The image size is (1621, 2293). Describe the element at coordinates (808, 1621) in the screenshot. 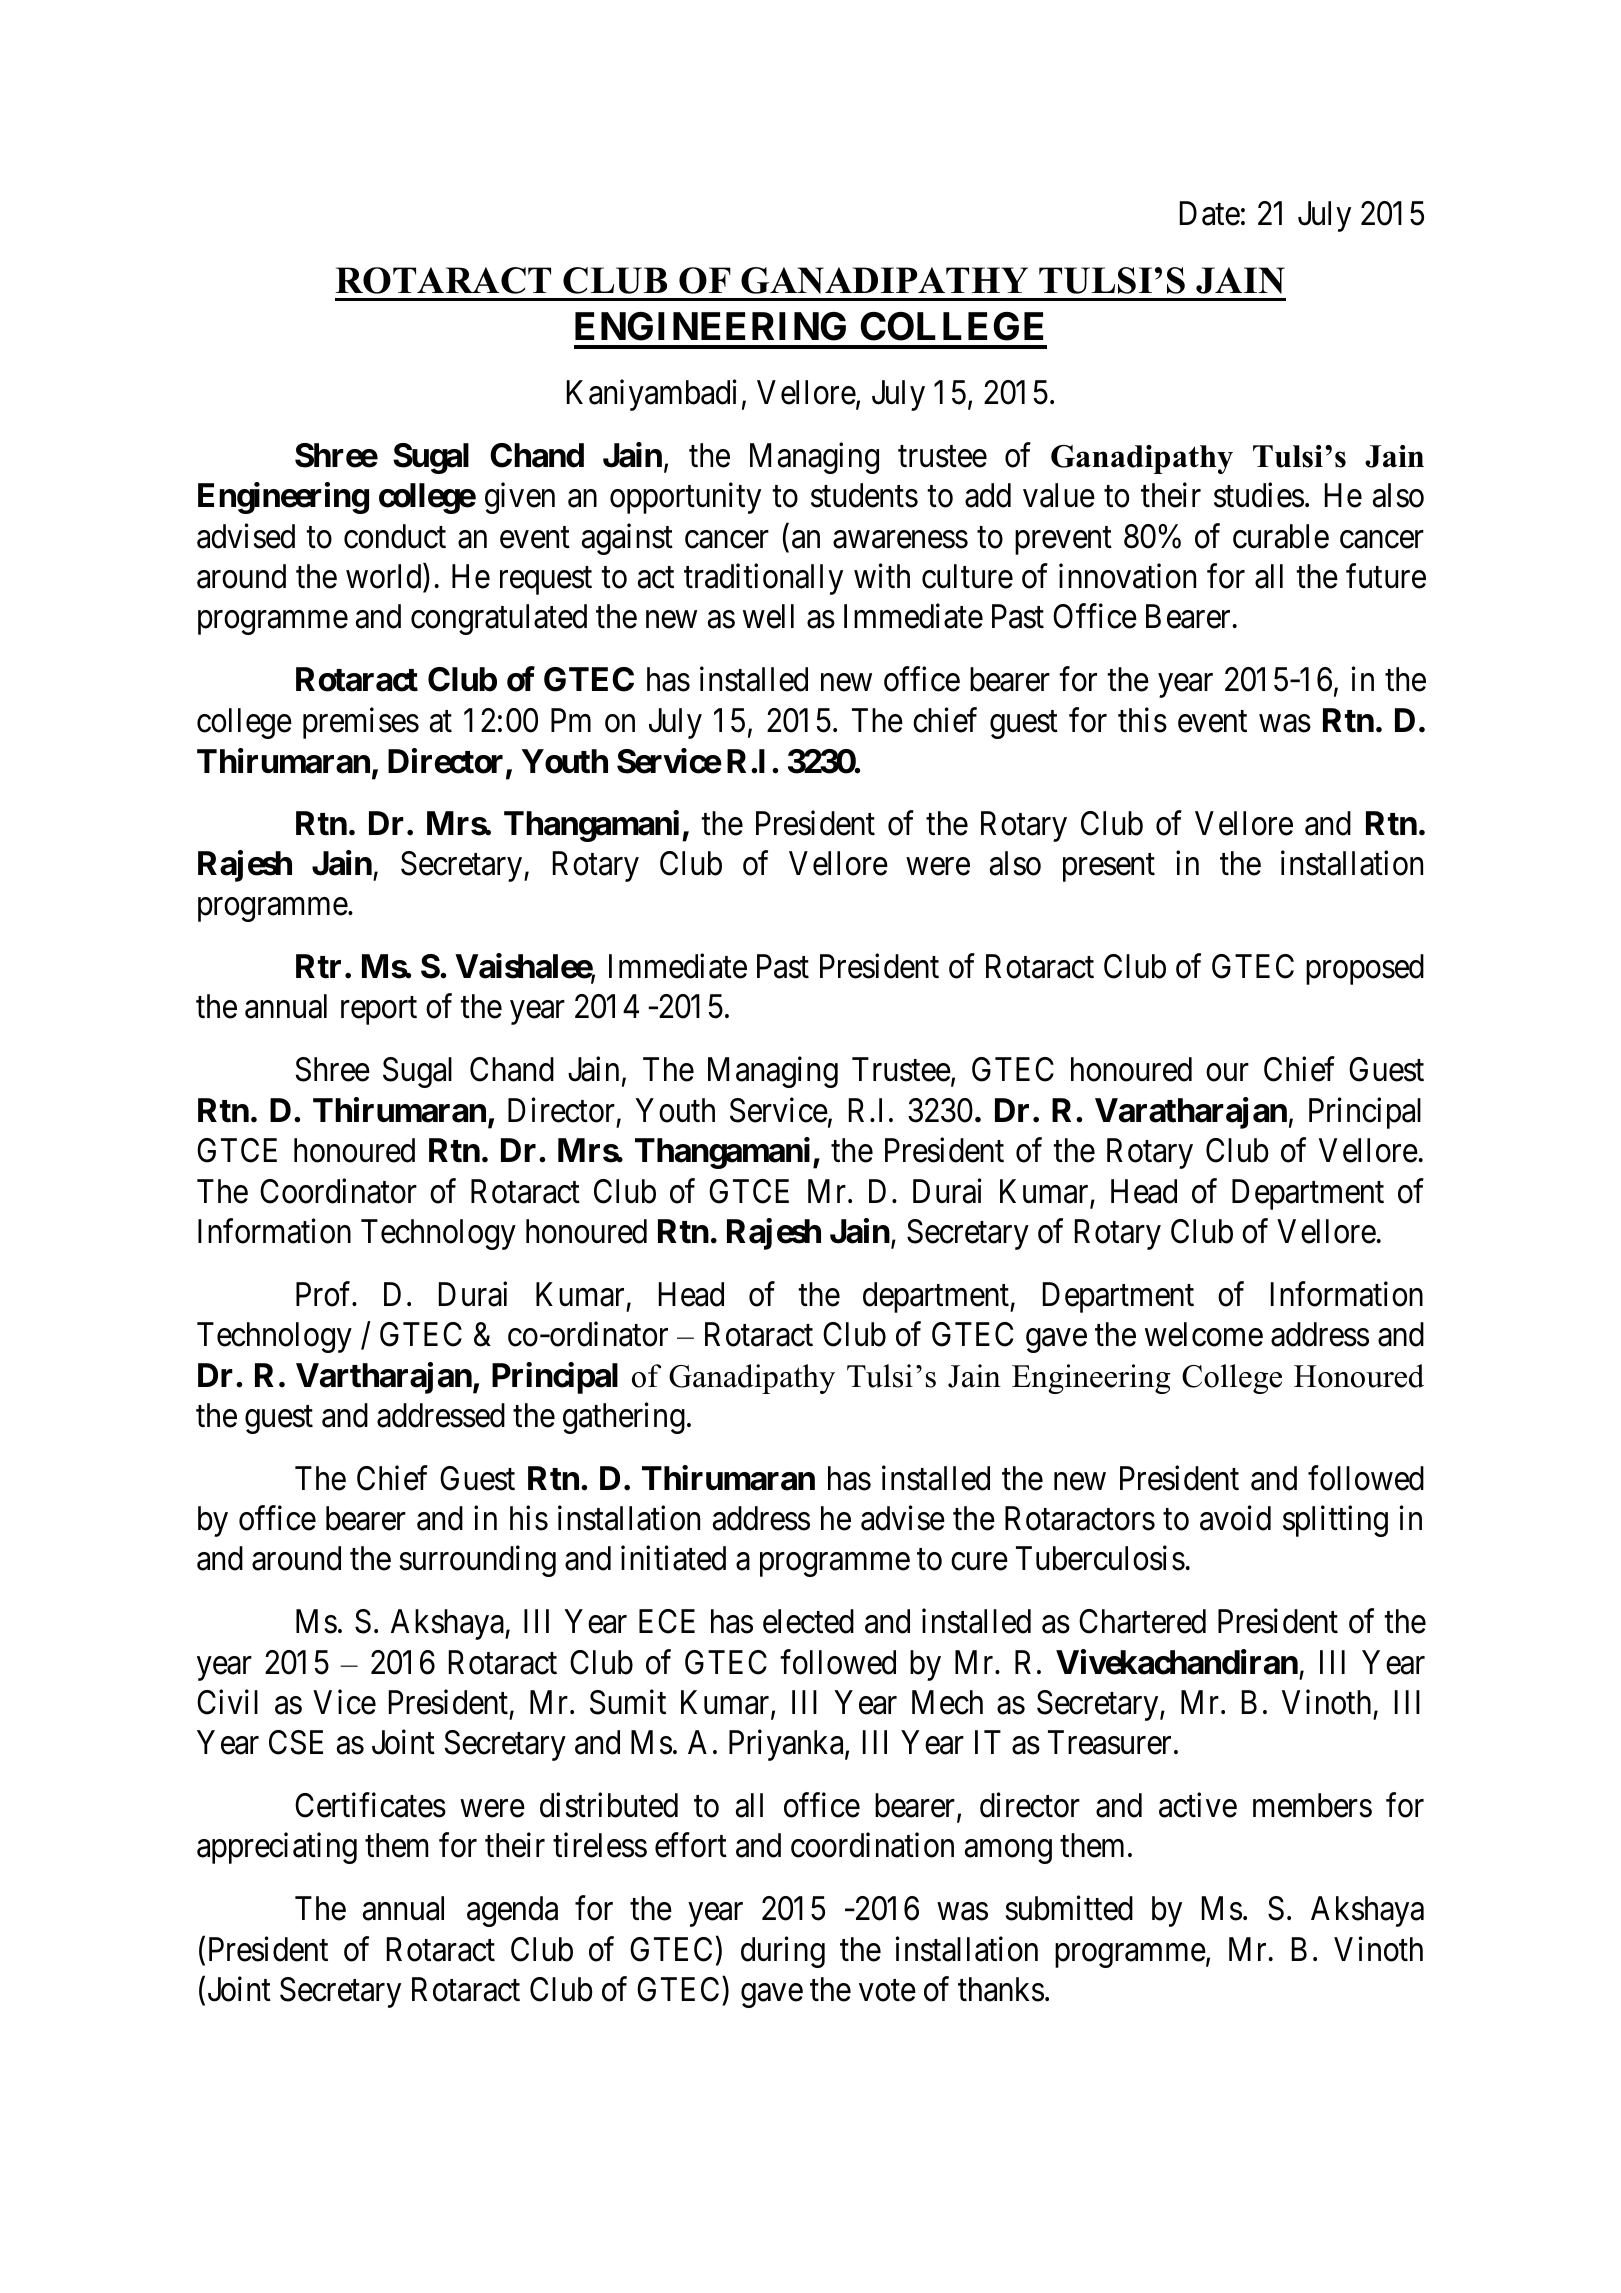

I see `elected` at that location.
